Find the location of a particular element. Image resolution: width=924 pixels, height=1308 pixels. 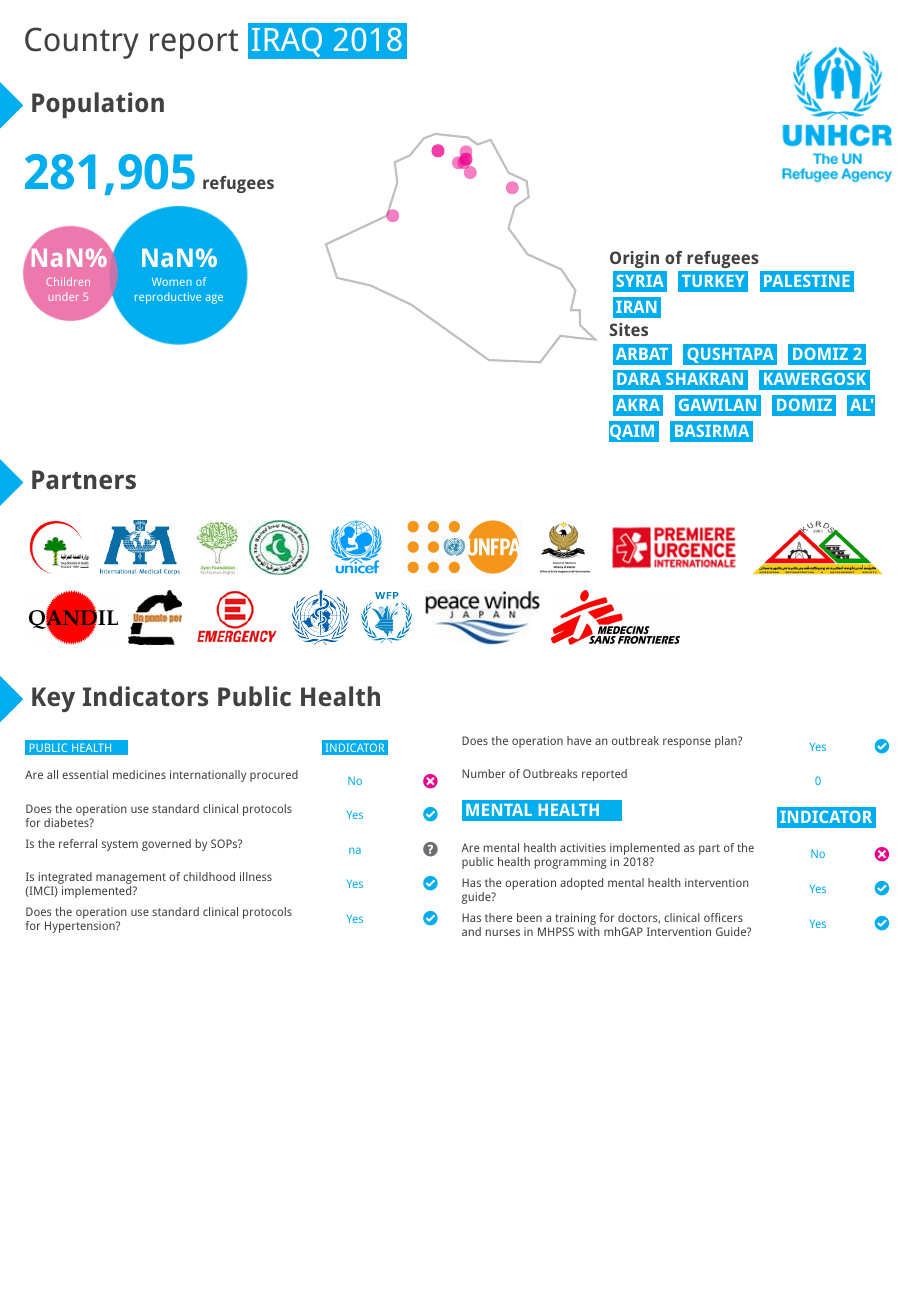

management is located at coordinates (131, 880).
